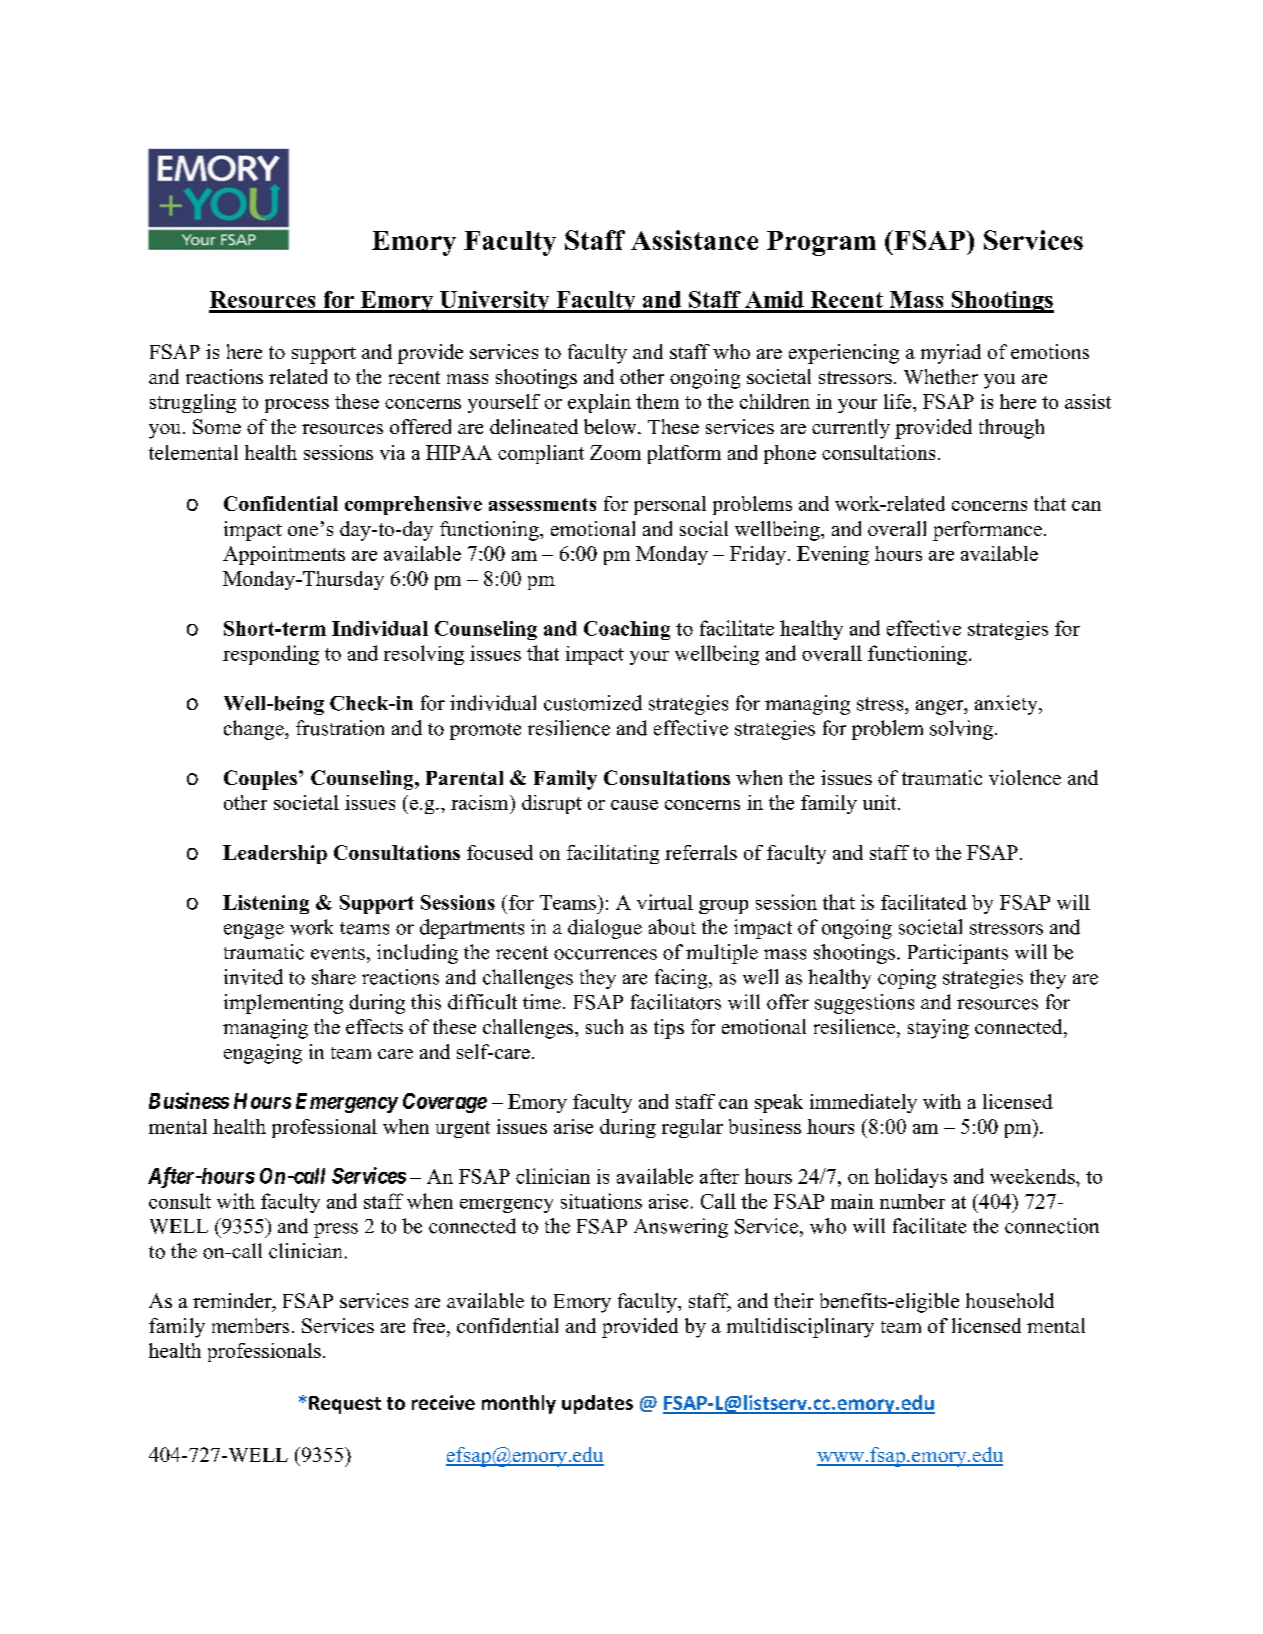 Image resolution: width=1263 pixels, height=1634 pixels. What do you see at coordinates (951, 354) in the document?
I see `myriad` at bounding box center [951, 354].
